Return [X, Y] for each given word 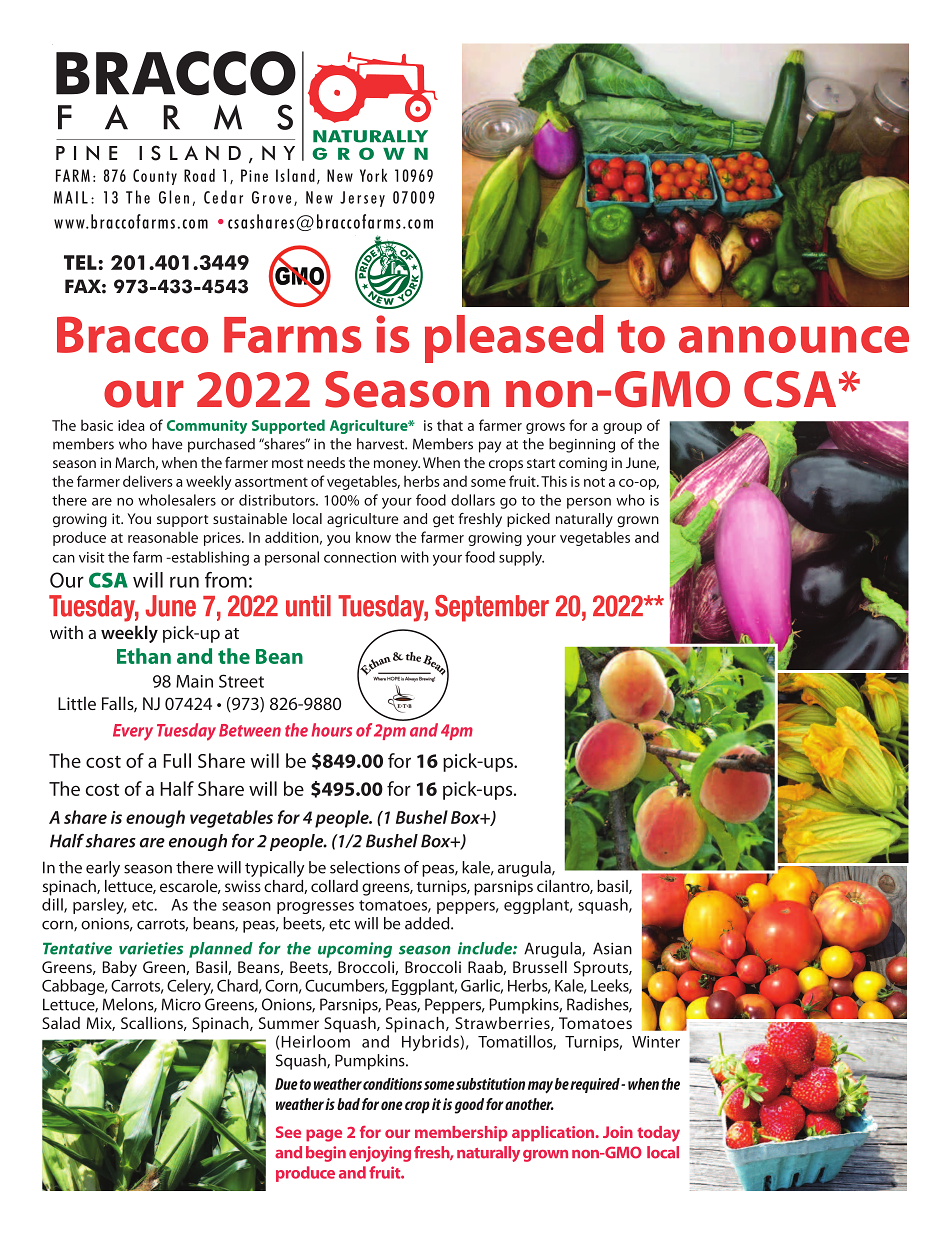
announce [794, 339]
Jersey [362, 199]
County [155, 177]
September [492, 608]
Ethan [144, 656]
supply [521, 558]
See [288, 1132]
